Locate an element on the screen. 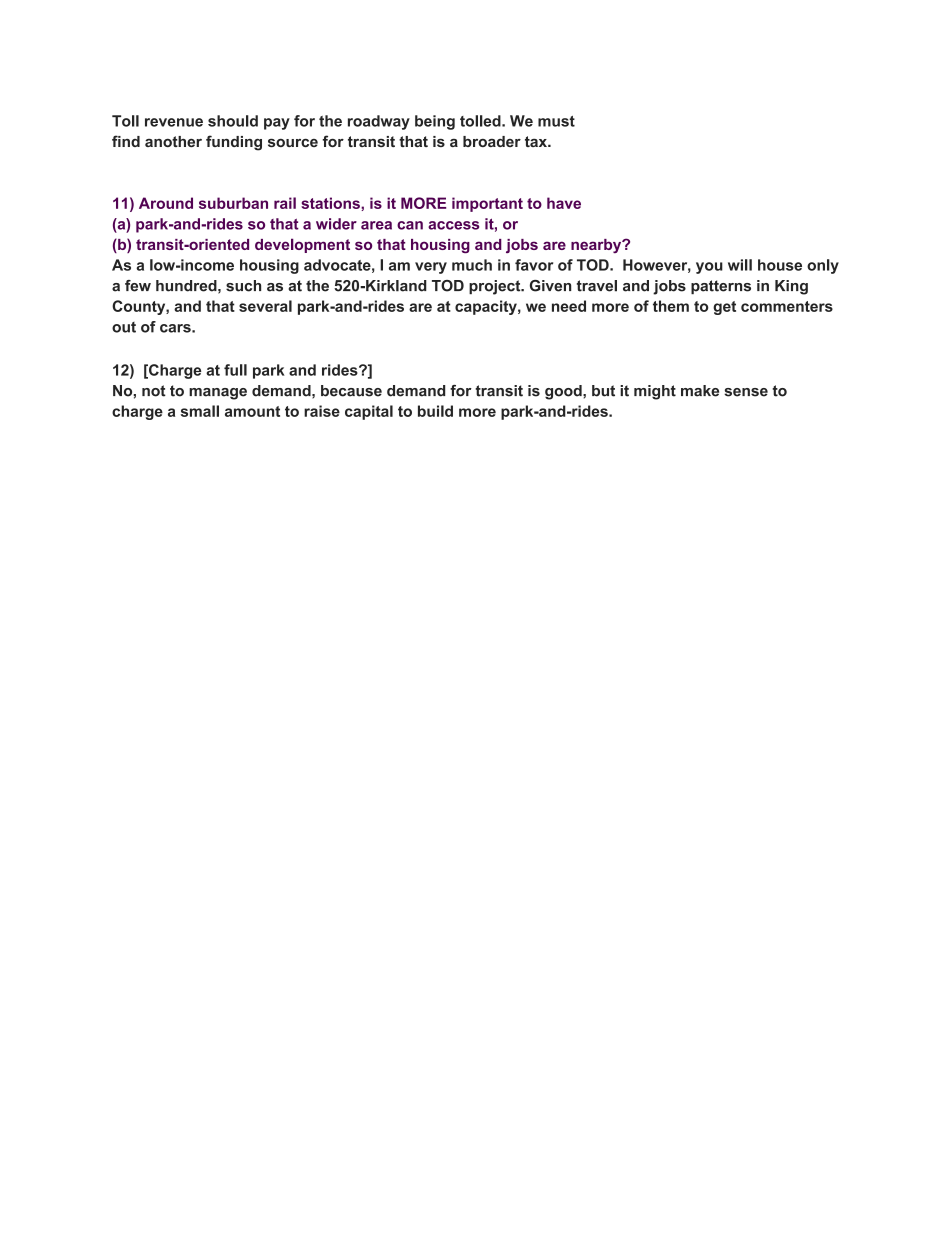 This screenshot has width=952, height=1233. several is located at coordinates (265, 306).
